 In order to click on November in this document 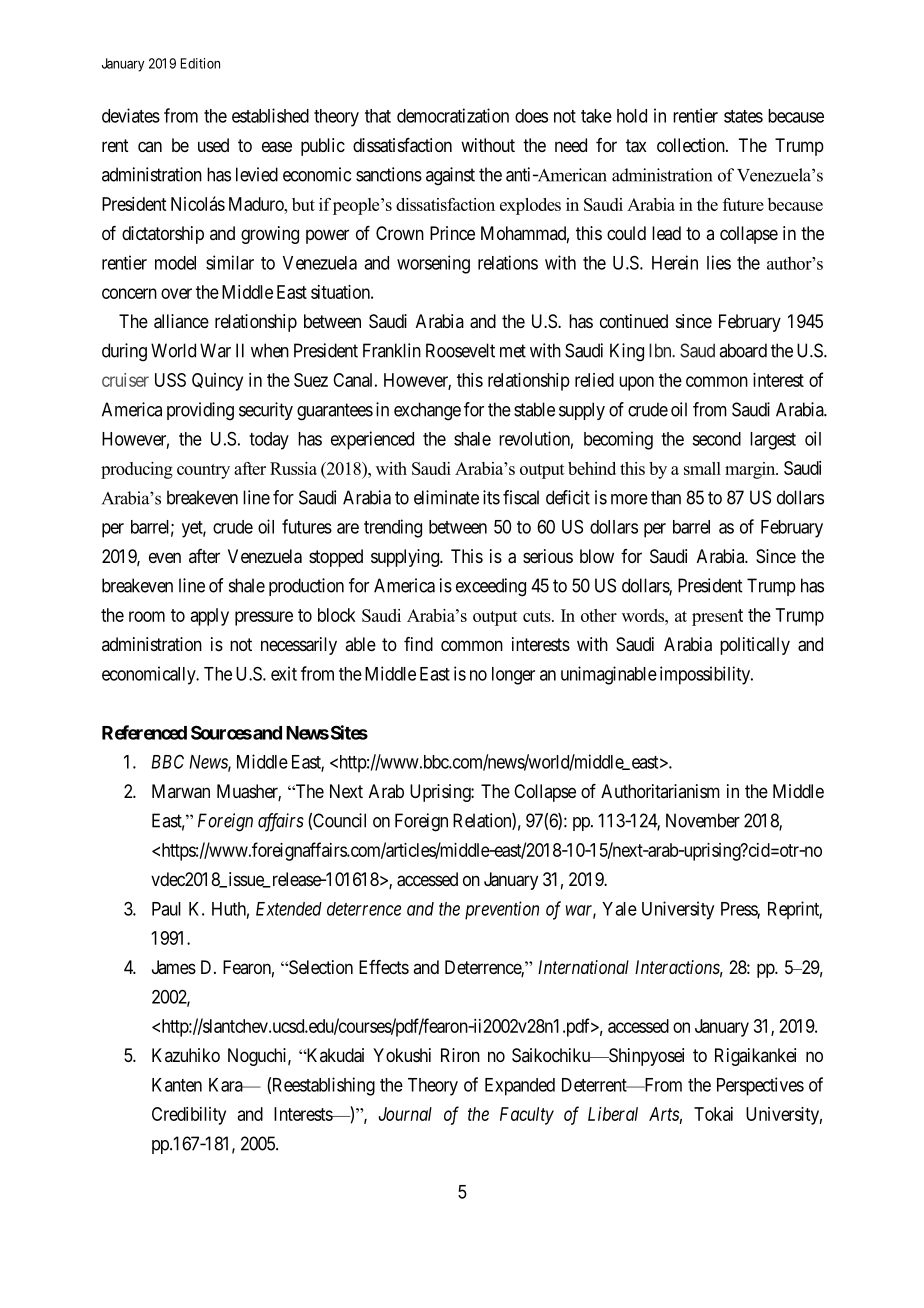, I will do `click(703, 820)`.
